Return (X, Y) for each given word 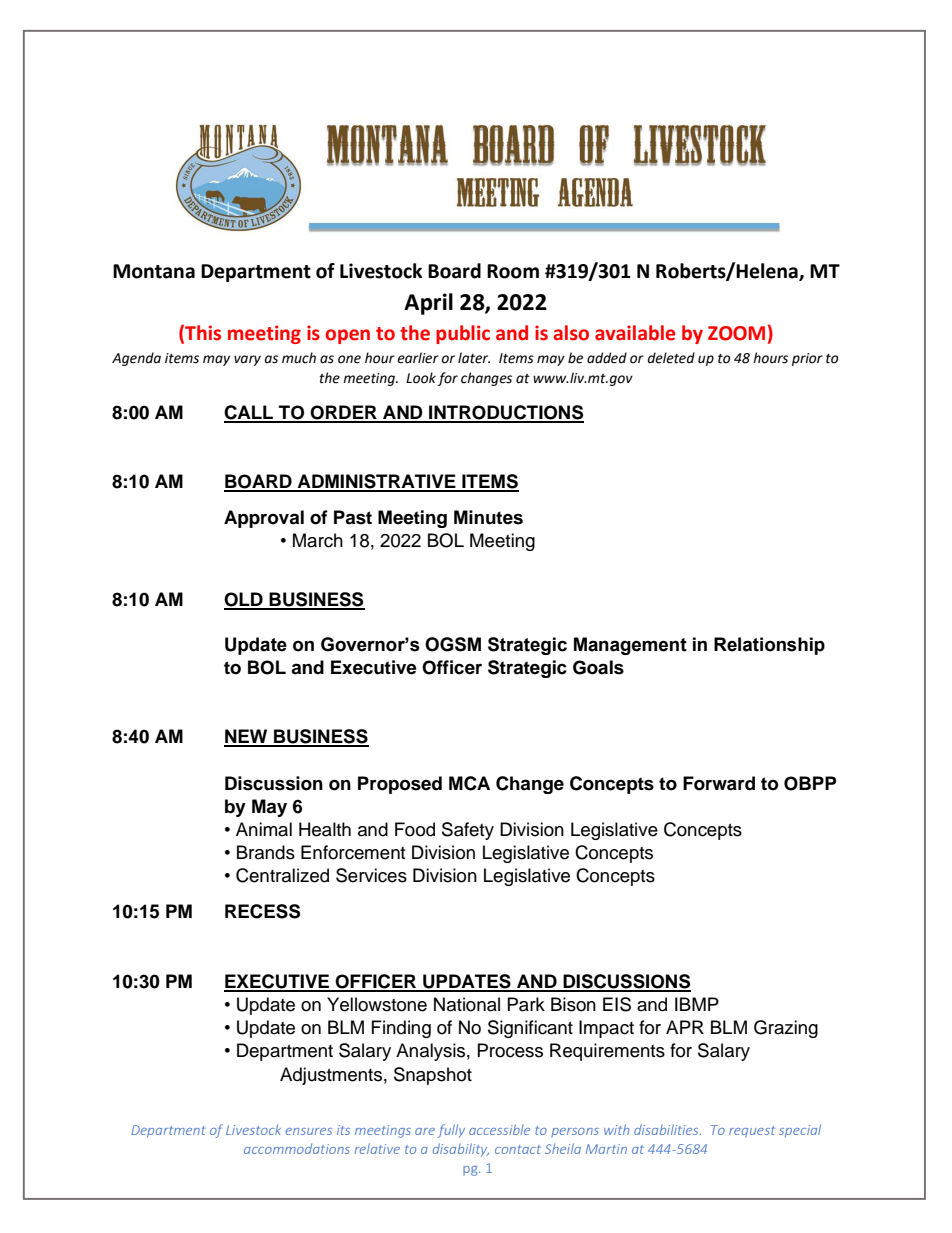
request (752, 1131)
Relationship (769, 646)
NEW (247, 737)
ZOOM (736, 333)
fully (451, 1131)
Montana (154, 271)
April (428, 304)
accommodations (297, 1148)
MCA (469, 783)
